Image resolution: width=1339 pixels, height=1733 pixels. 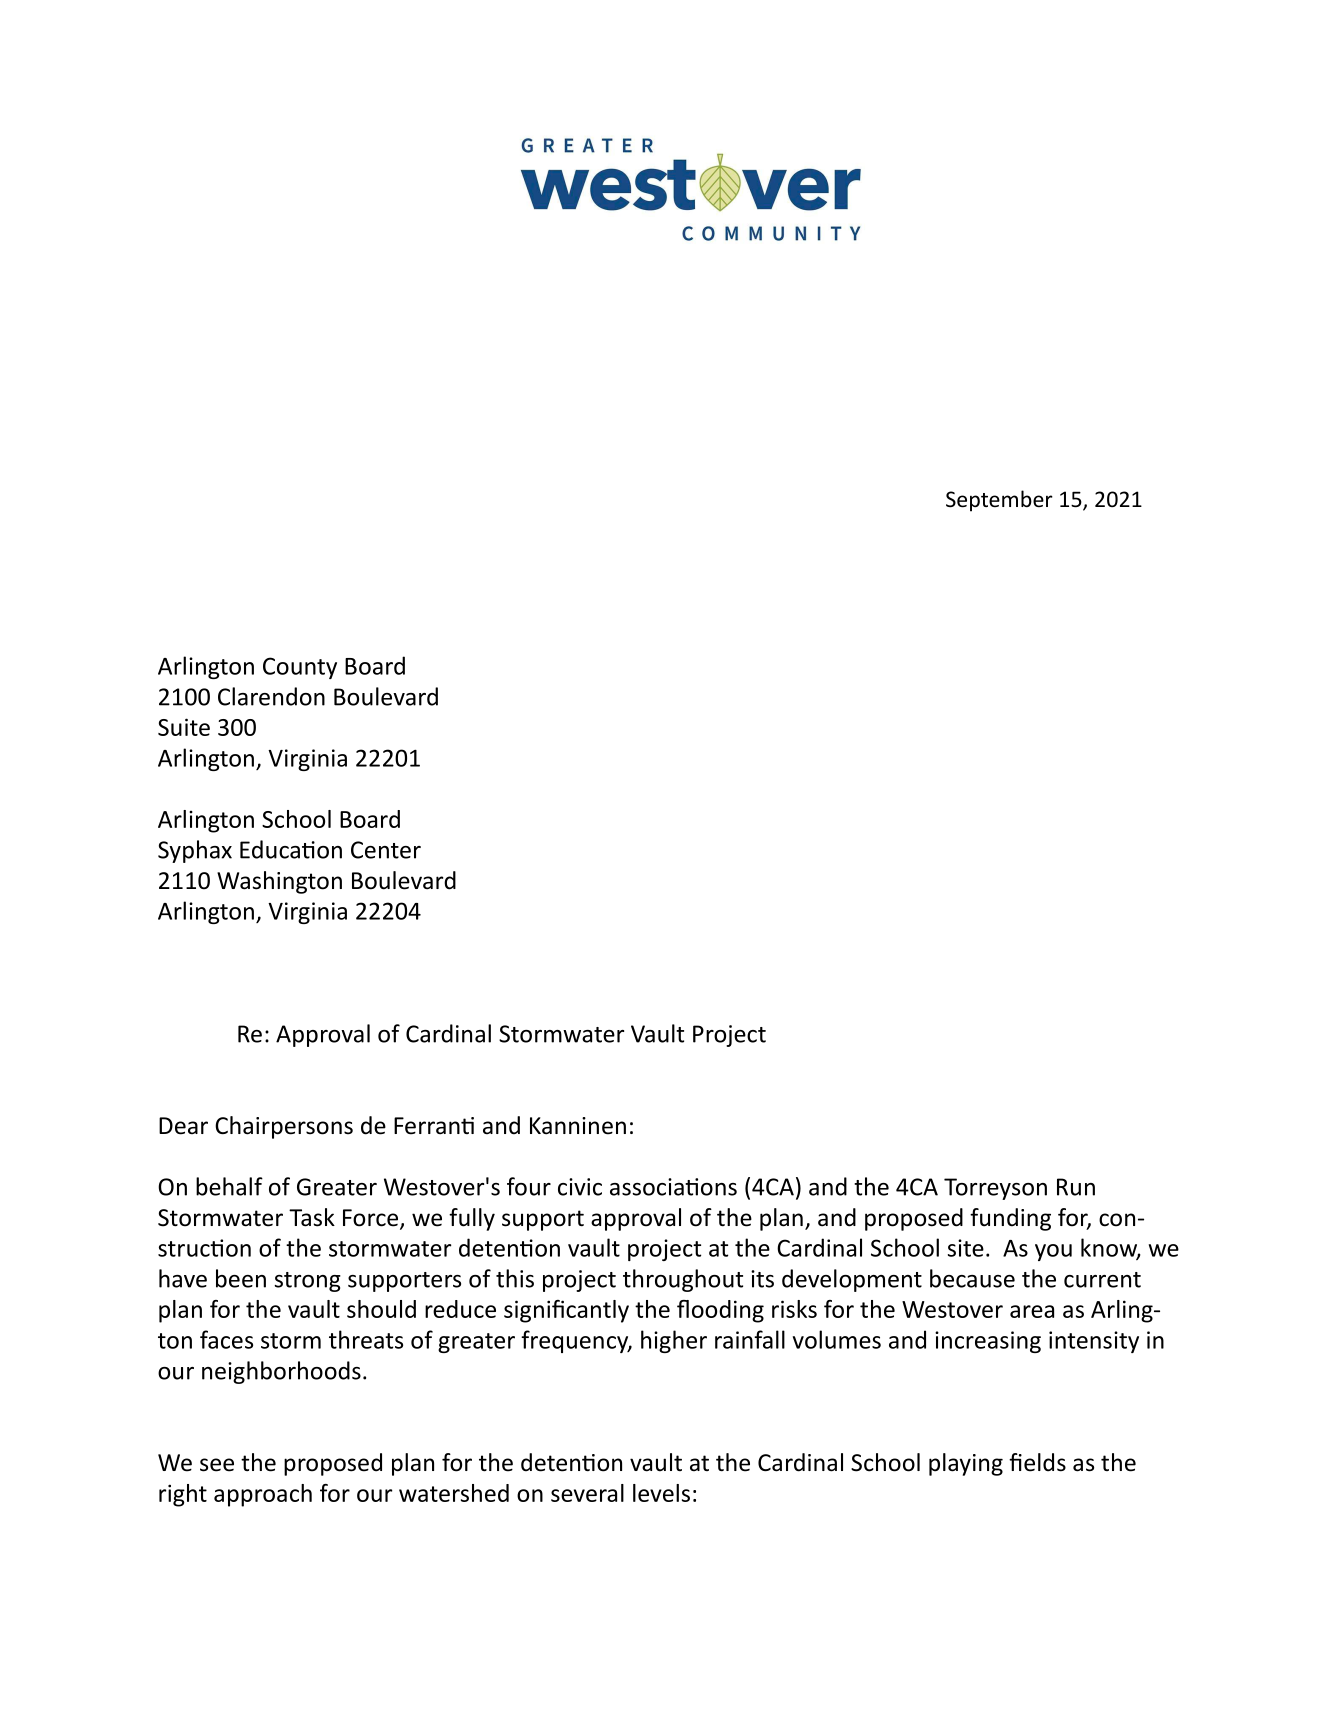 I want to click on Center, so click(x=386, y=850).
